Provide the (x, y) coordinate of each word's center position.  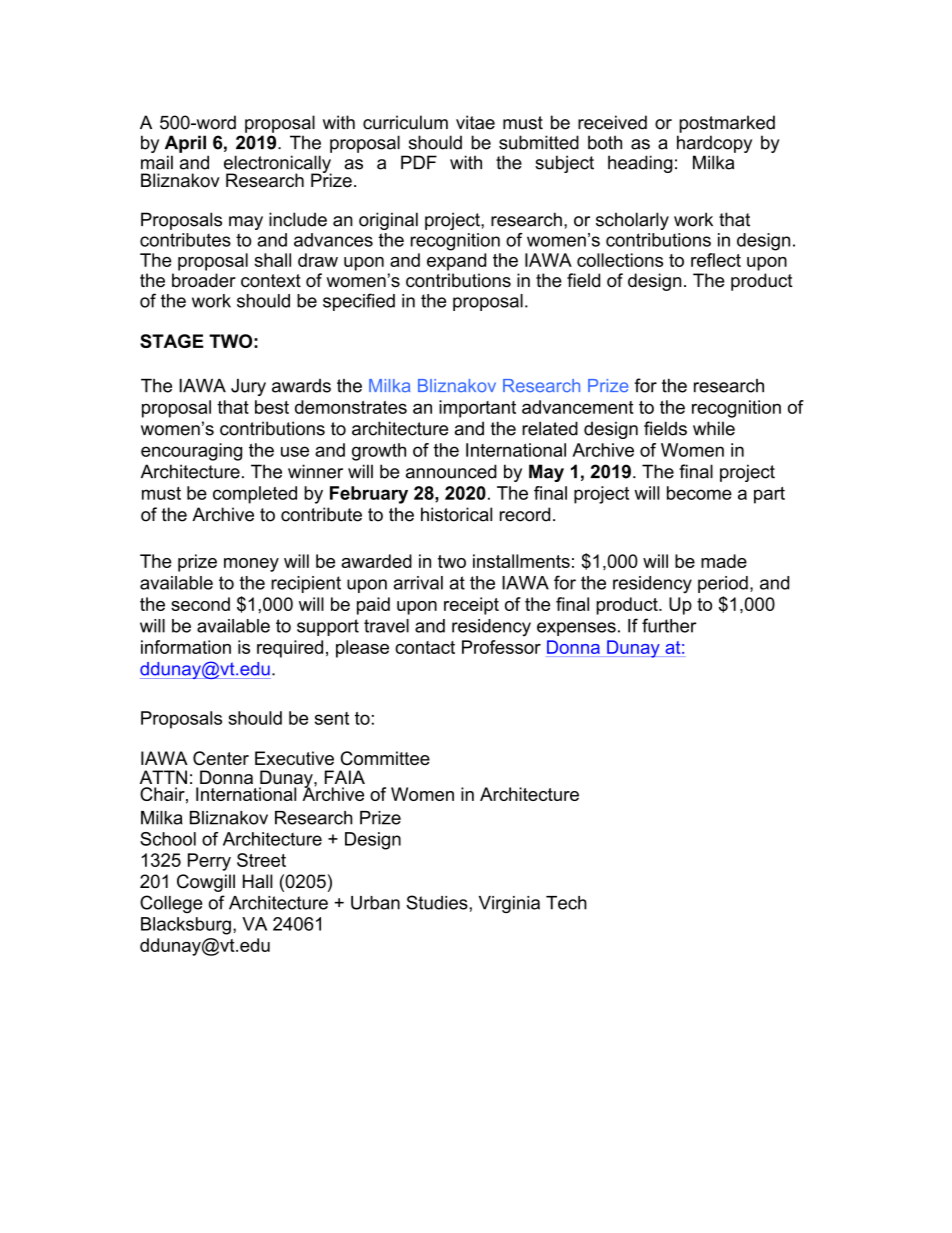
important (477, 409)
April (185, 144)
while (714, 428)
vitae (475, 122)
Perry (209, 862)
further (669, 625)
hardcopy (714, 144)
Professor (501, 647)
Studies (437, 902)
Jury (248, 387)
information (186, 647)
